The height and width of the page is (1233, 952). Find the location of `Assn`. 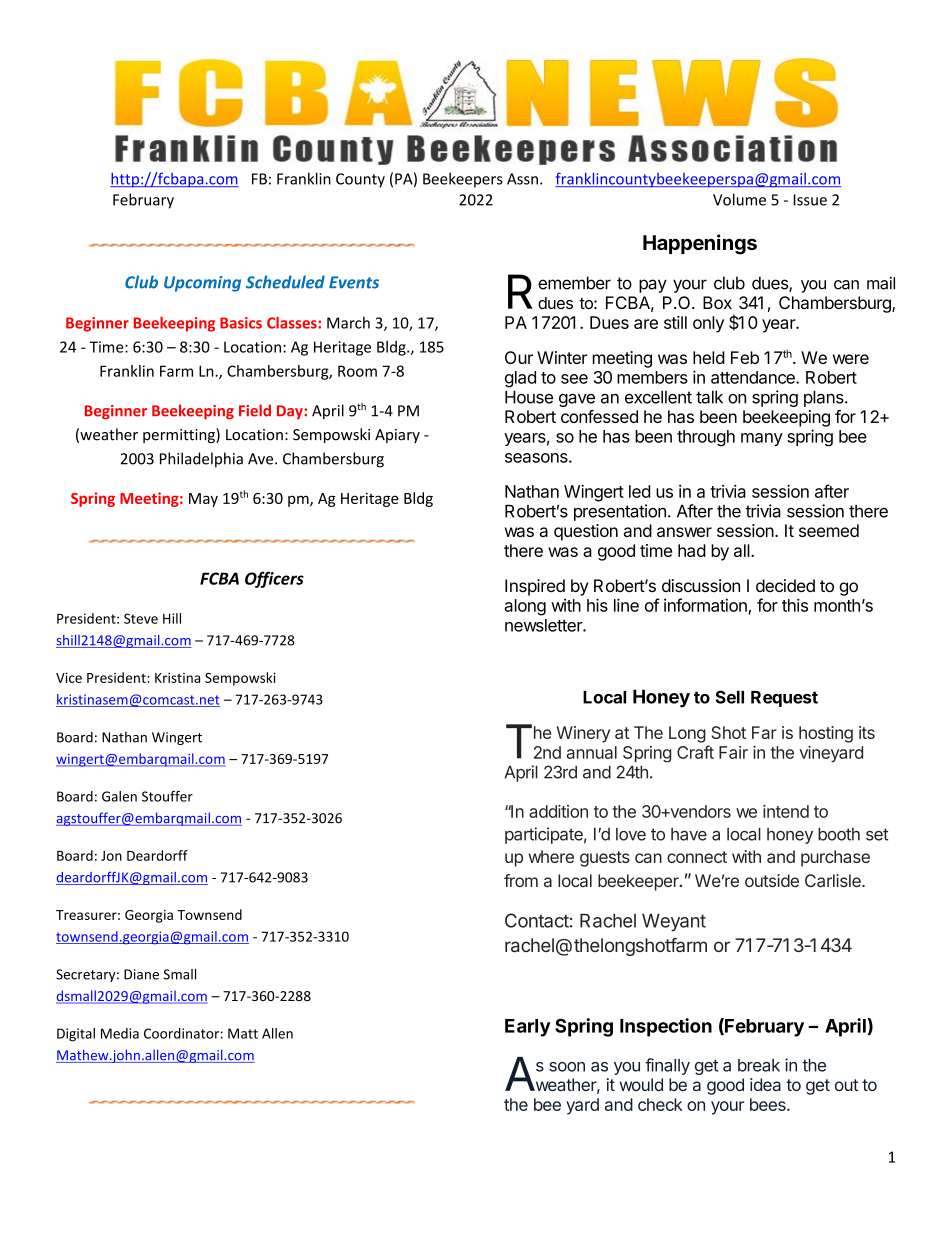

Assn is located at coordinates (522, 179).
